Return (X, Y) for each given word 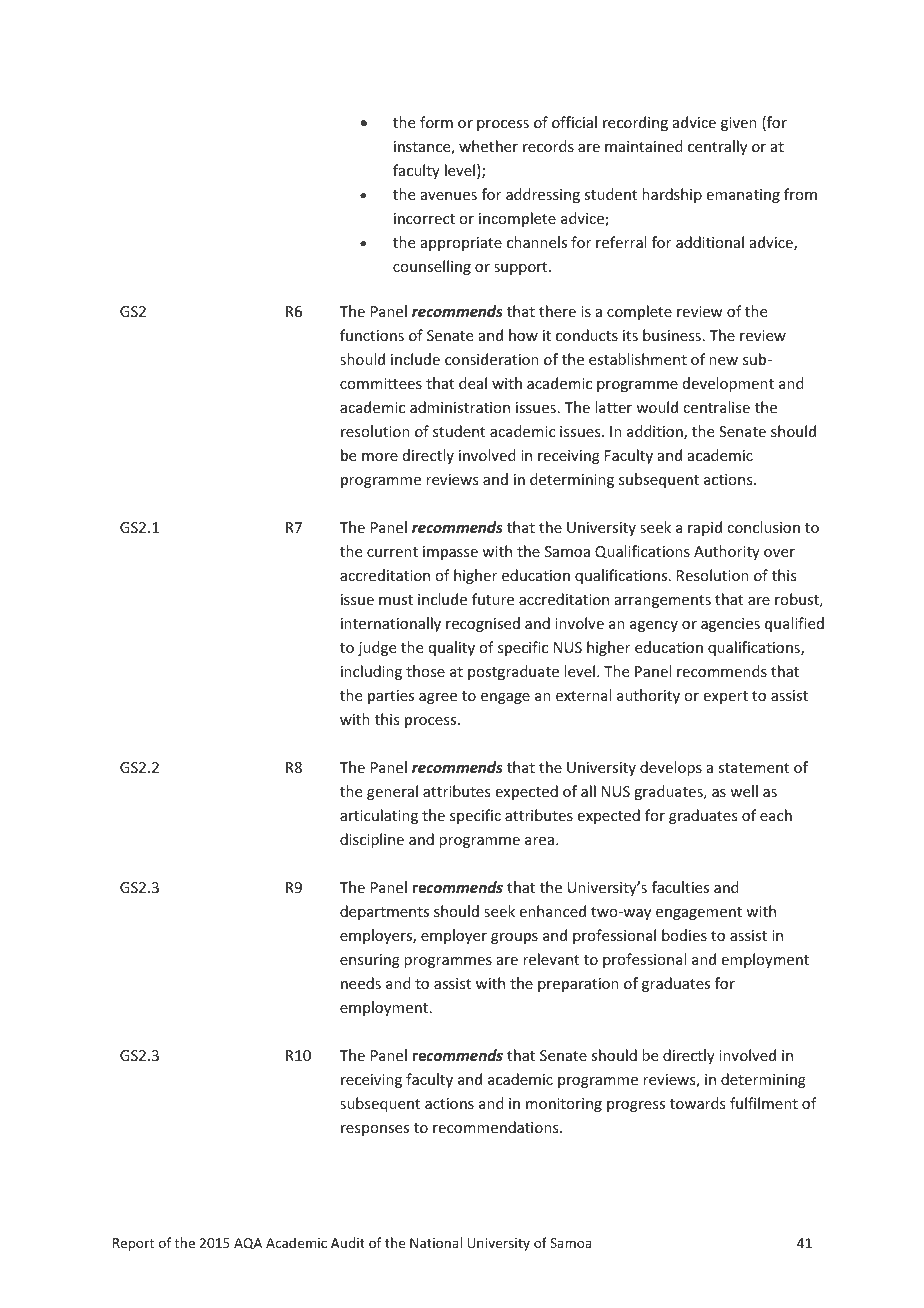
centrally (717, 147)
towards (697, 1103)
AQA (248, 1244)
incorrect (424, 218)
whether (488, 146)
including (371, 672)
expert (726, 697)
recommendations (497, 1127)
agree (438, 698)
